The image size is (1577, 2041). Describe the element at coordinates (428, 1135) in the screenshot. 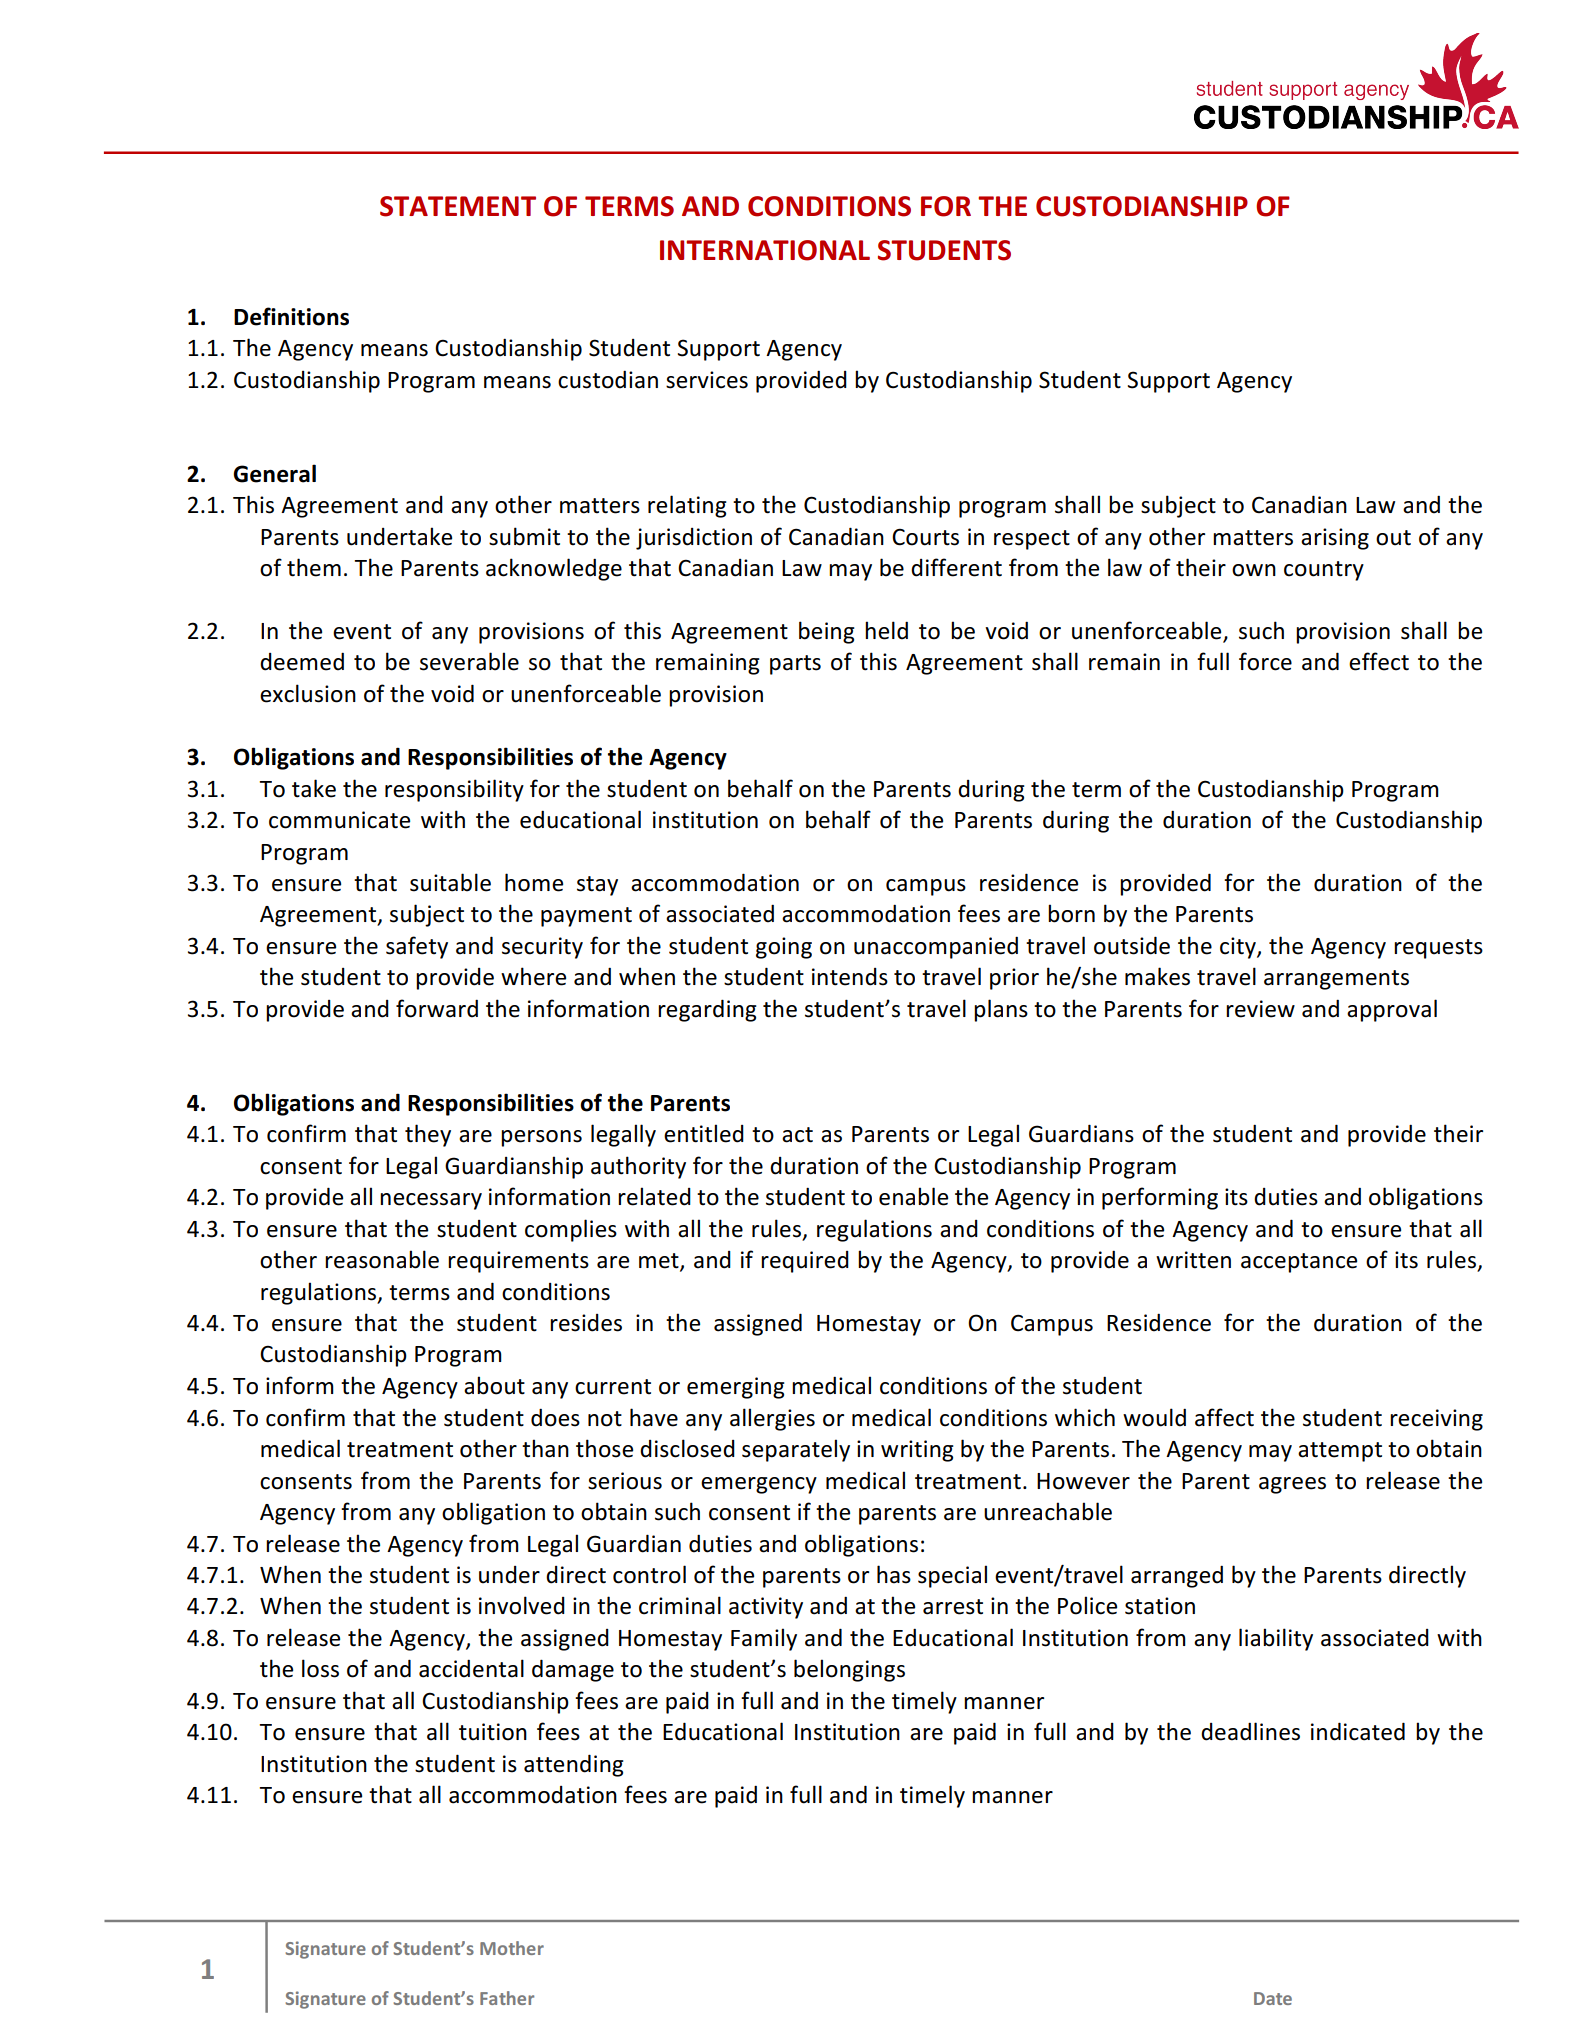

I see `they` at that location.
